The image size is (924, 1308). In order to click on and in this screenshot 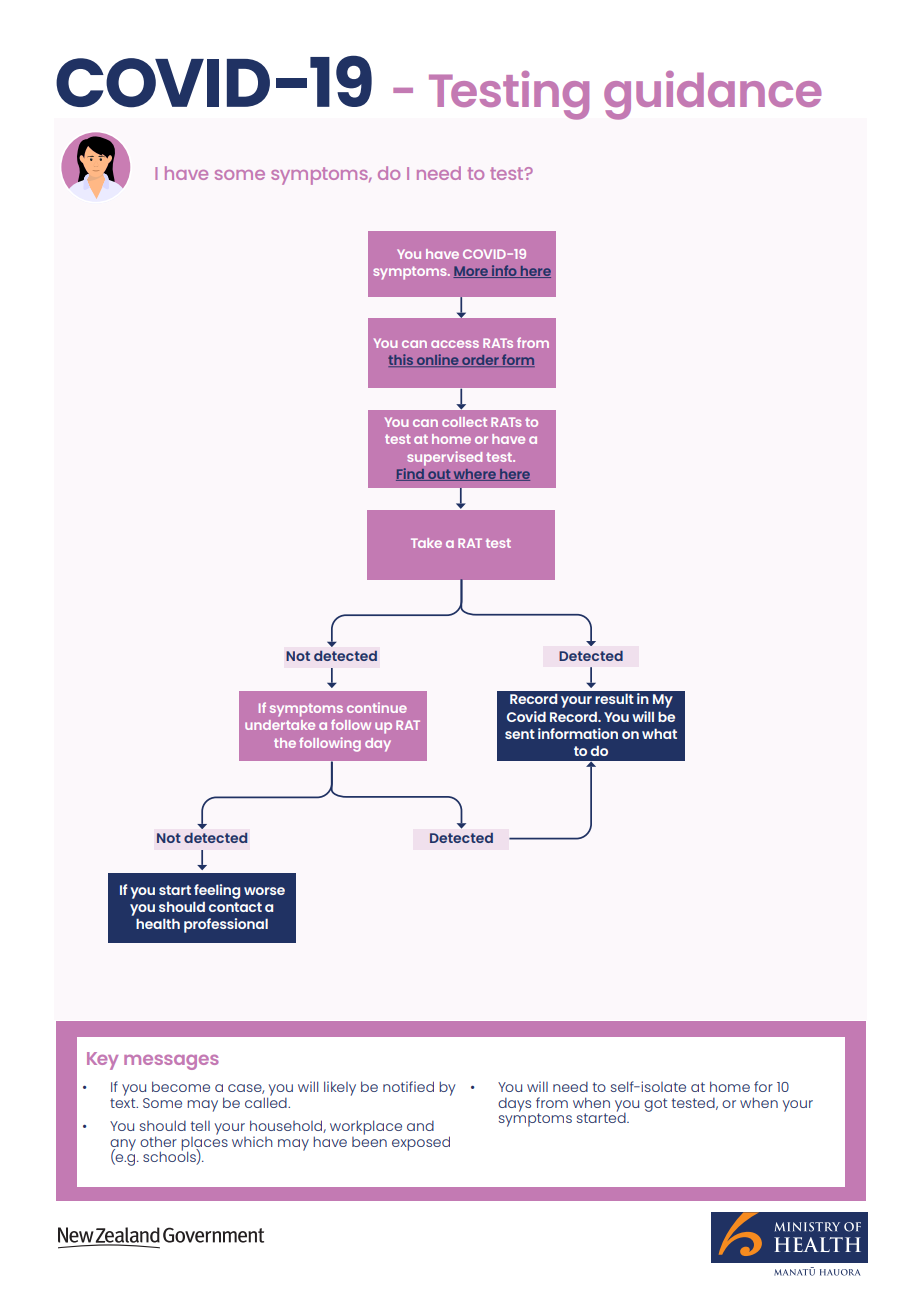, I will do `click(420, 1126)`.
